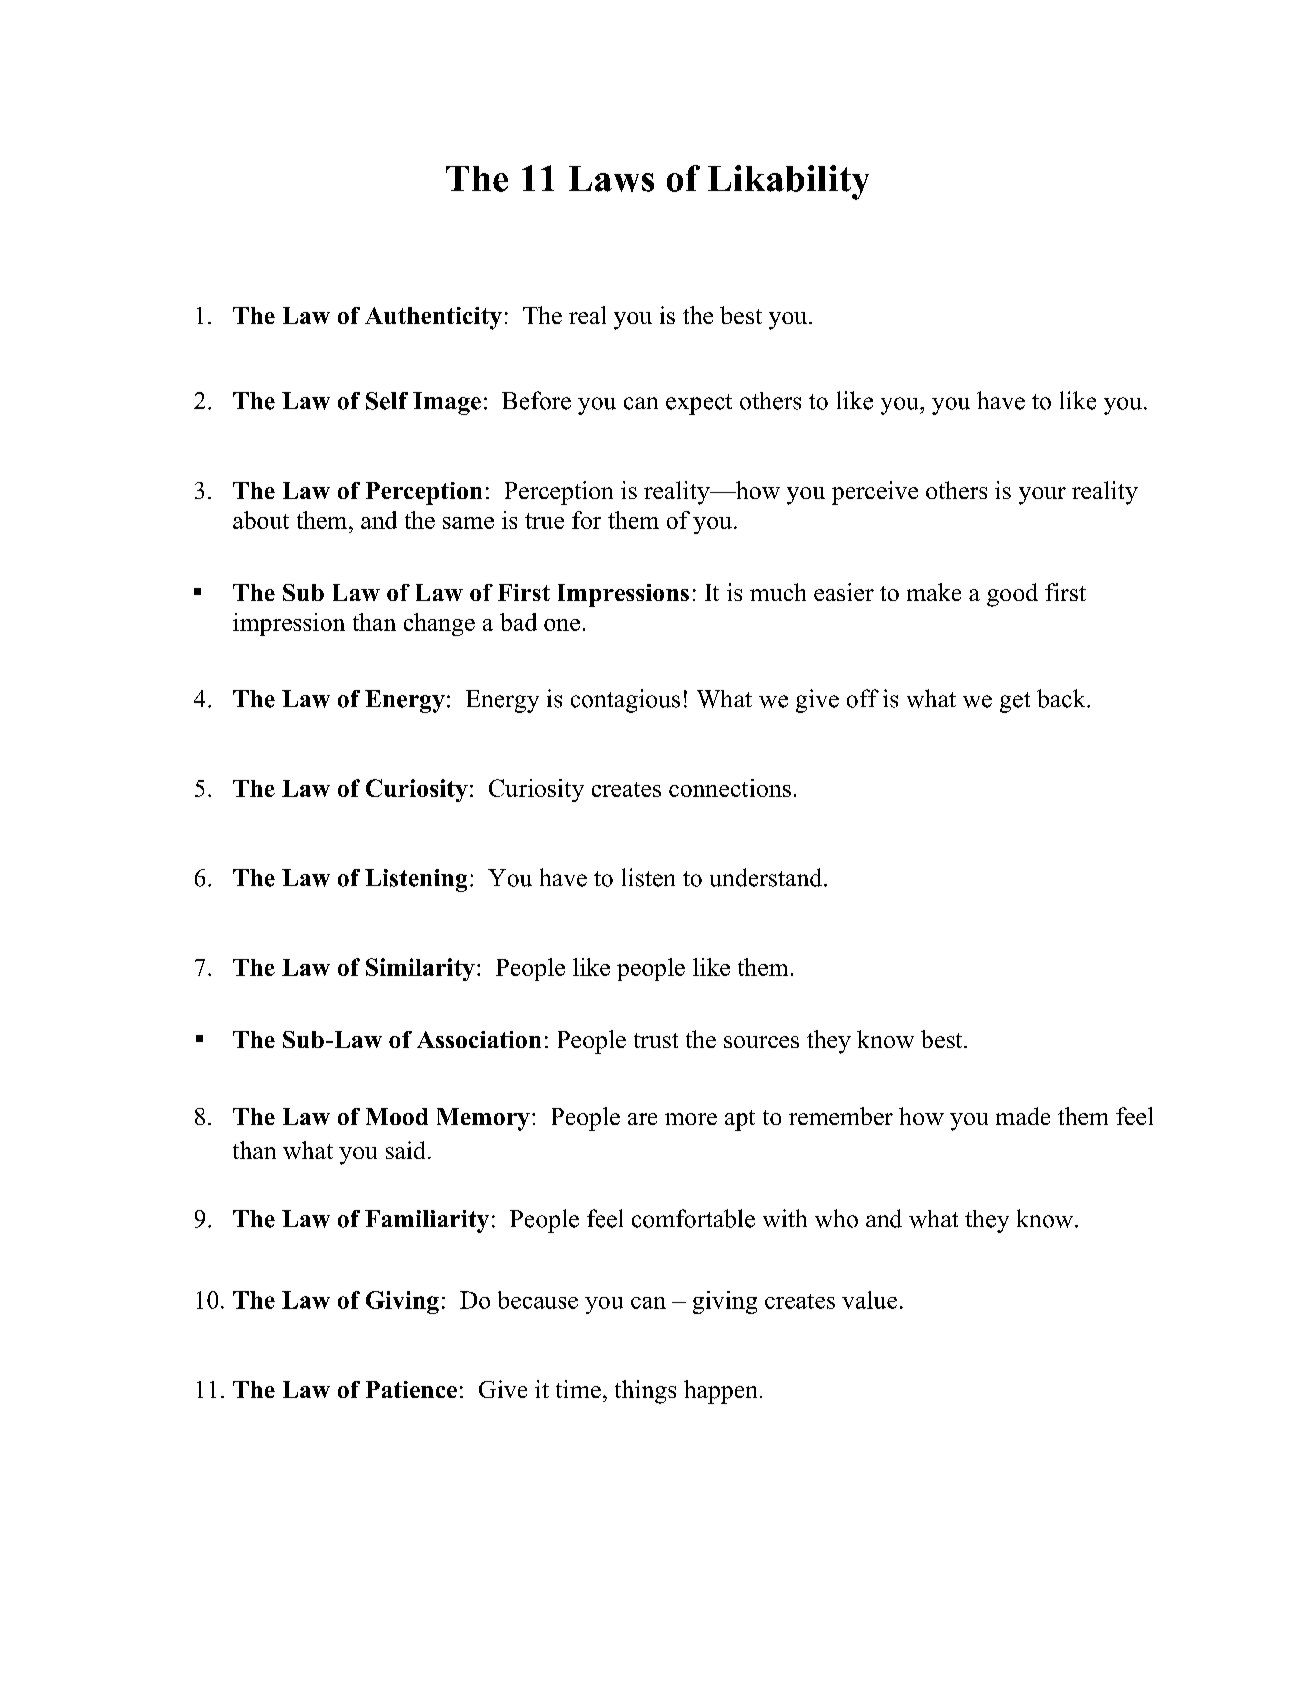  I want to click on Patience, so click(411, 1389).
